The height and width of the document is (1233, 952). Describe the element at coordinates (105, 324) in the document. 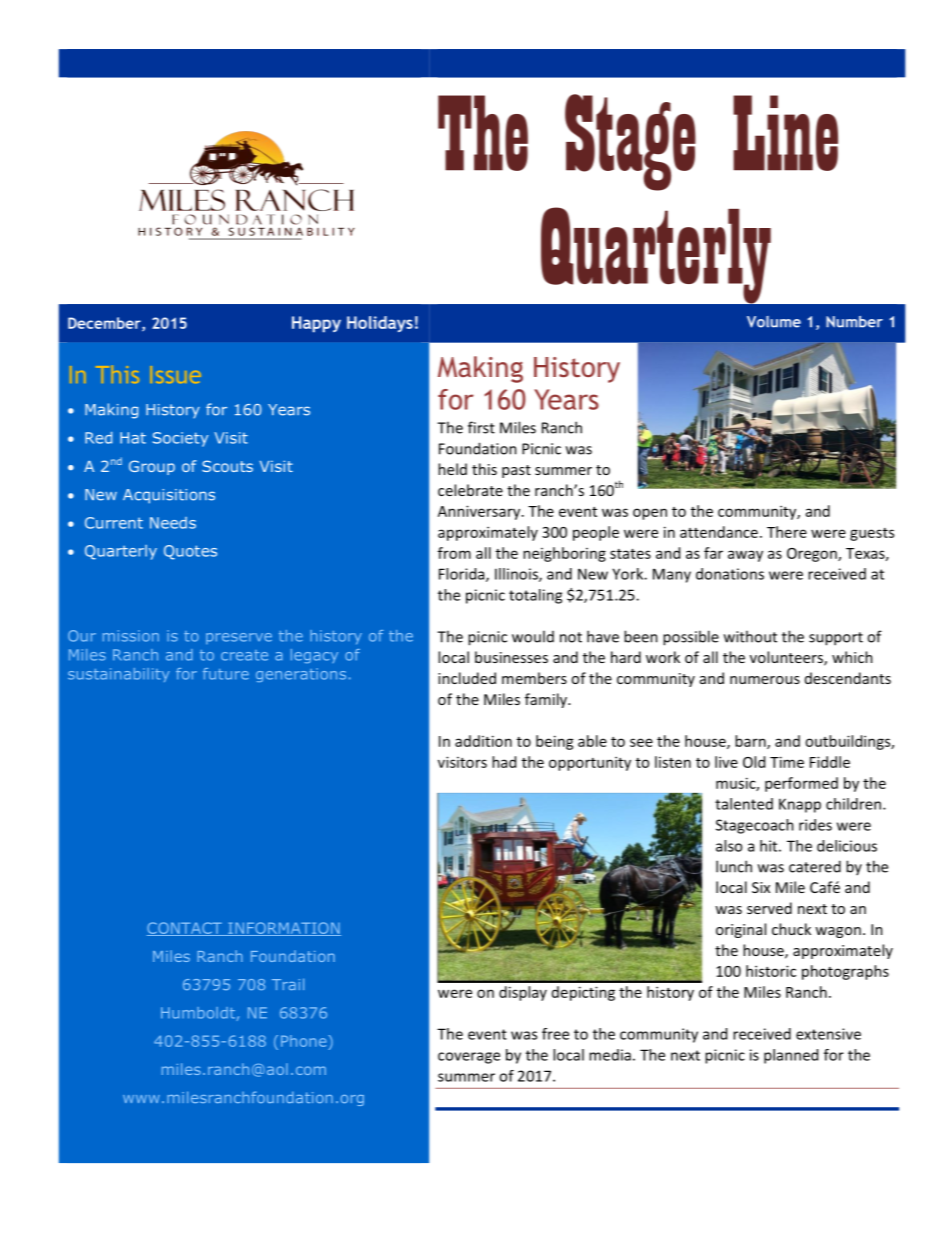

I see `December` at that location.
